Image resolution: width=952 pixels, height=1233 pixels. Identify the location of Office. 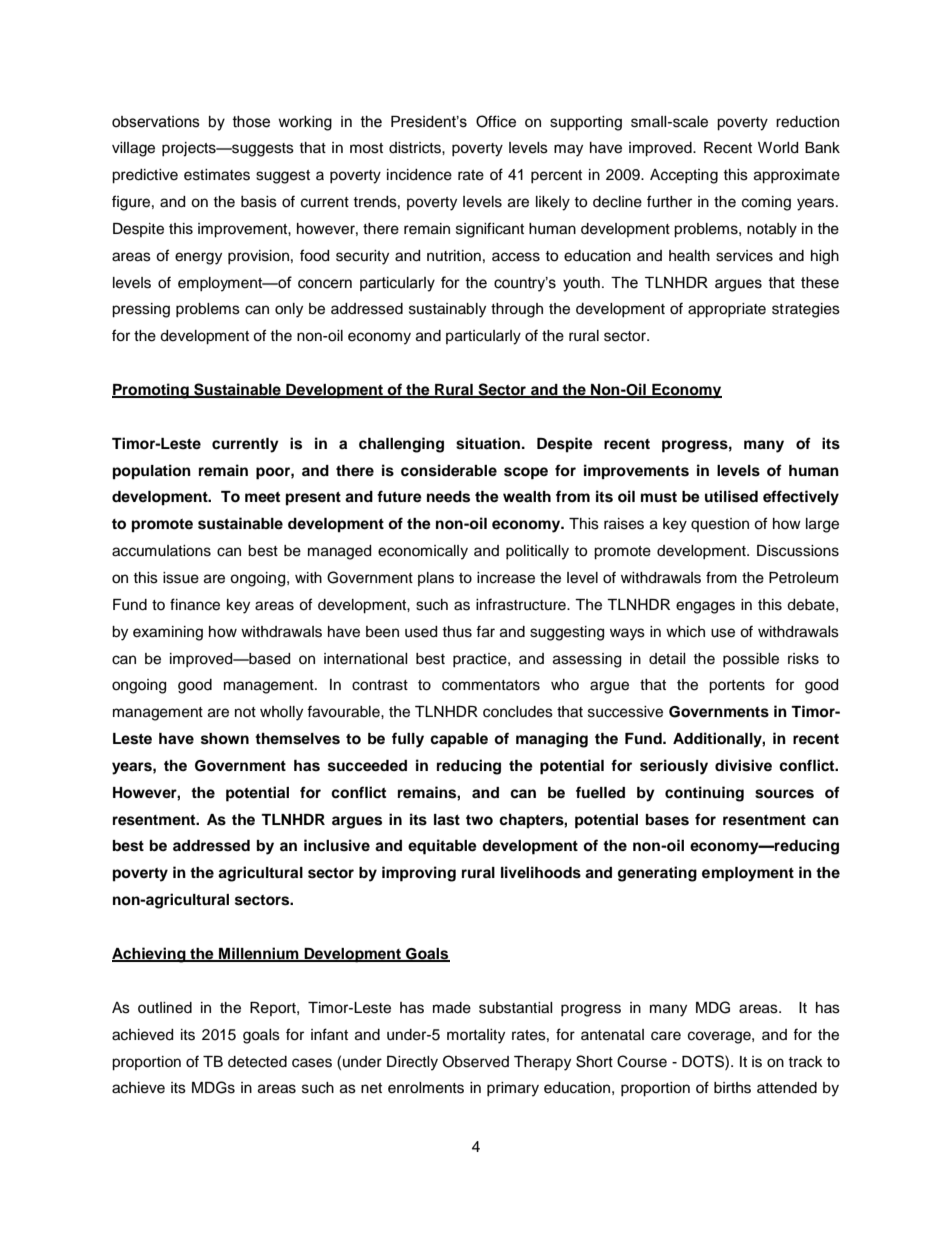
(496, 121).
